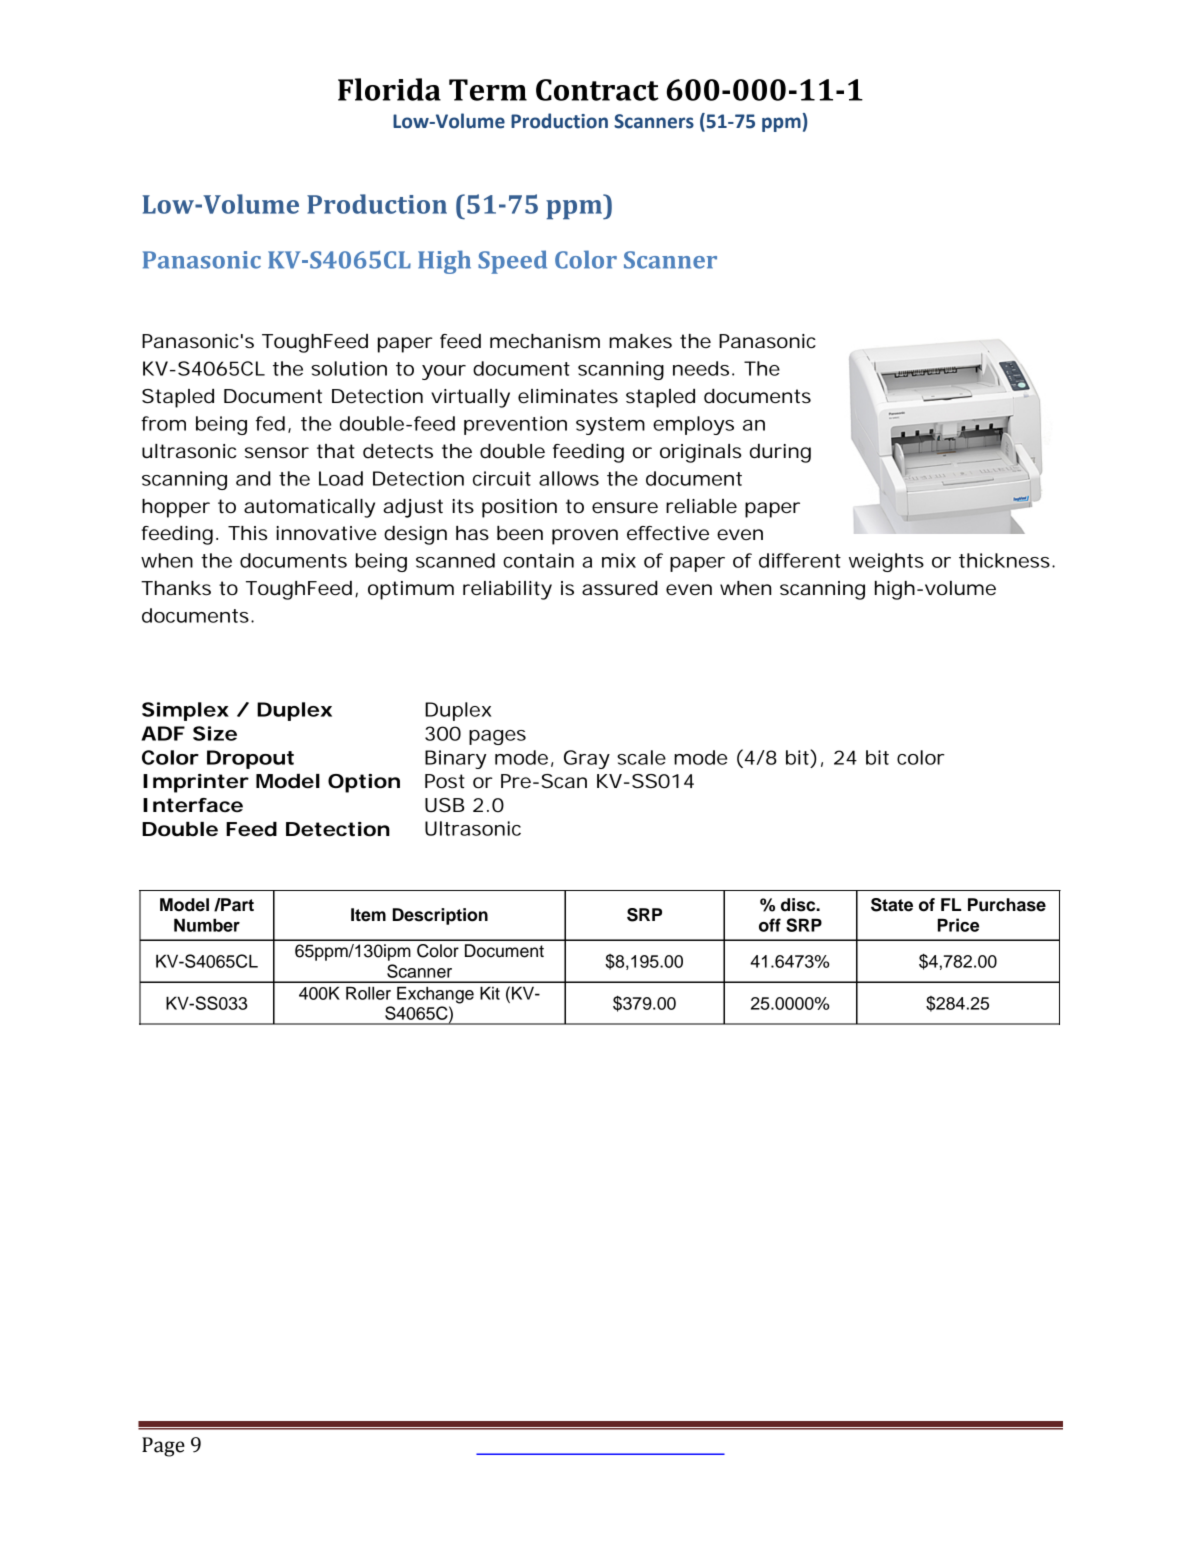 The width and height of the screenshot is (1201, 1554). Describe the element at coordinates (780, 453) in the screenshot. I see `during` at that location.
